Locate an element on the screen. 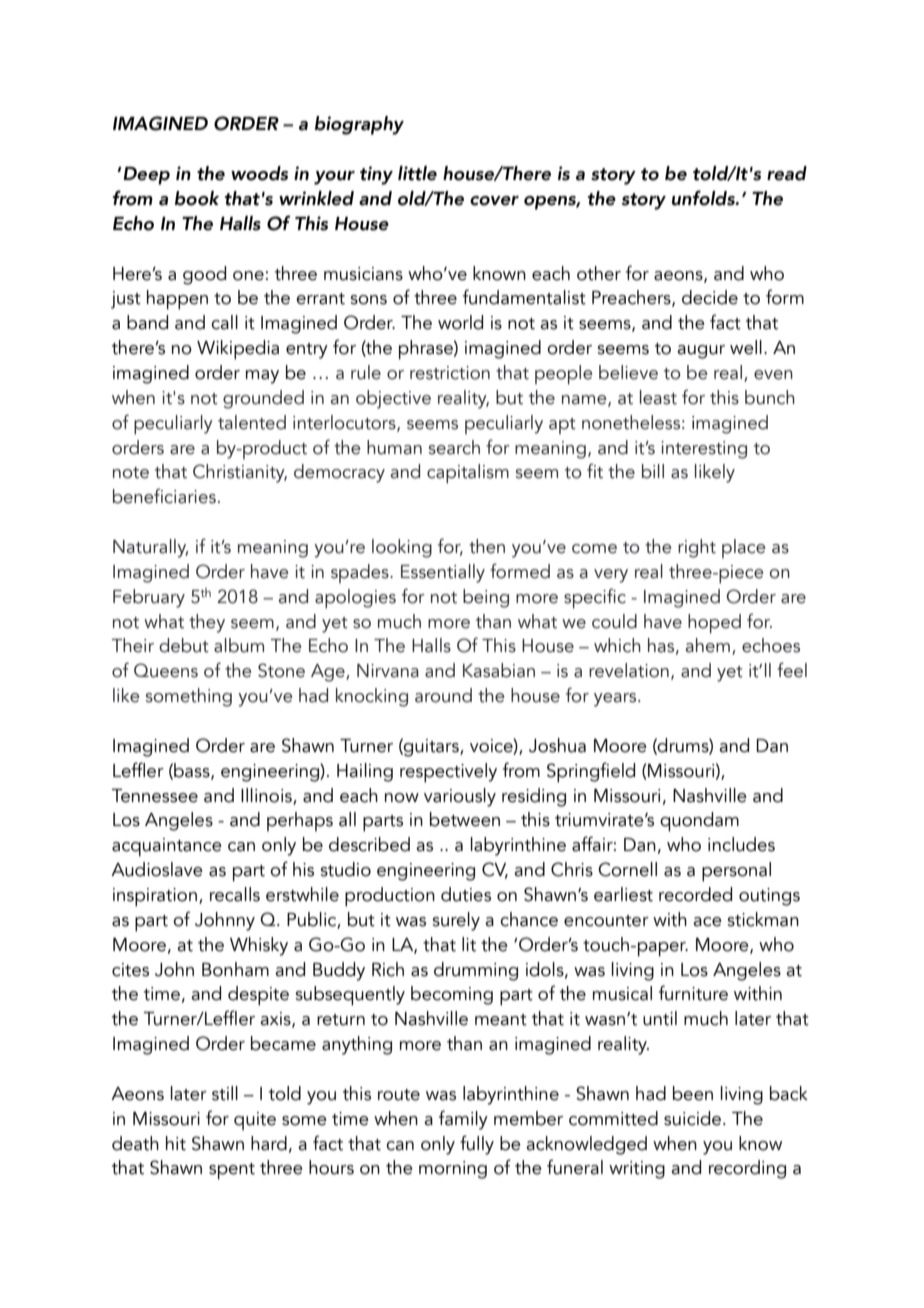 The image size is (924, 1308). recorded is located at coordinates (695, 894).
